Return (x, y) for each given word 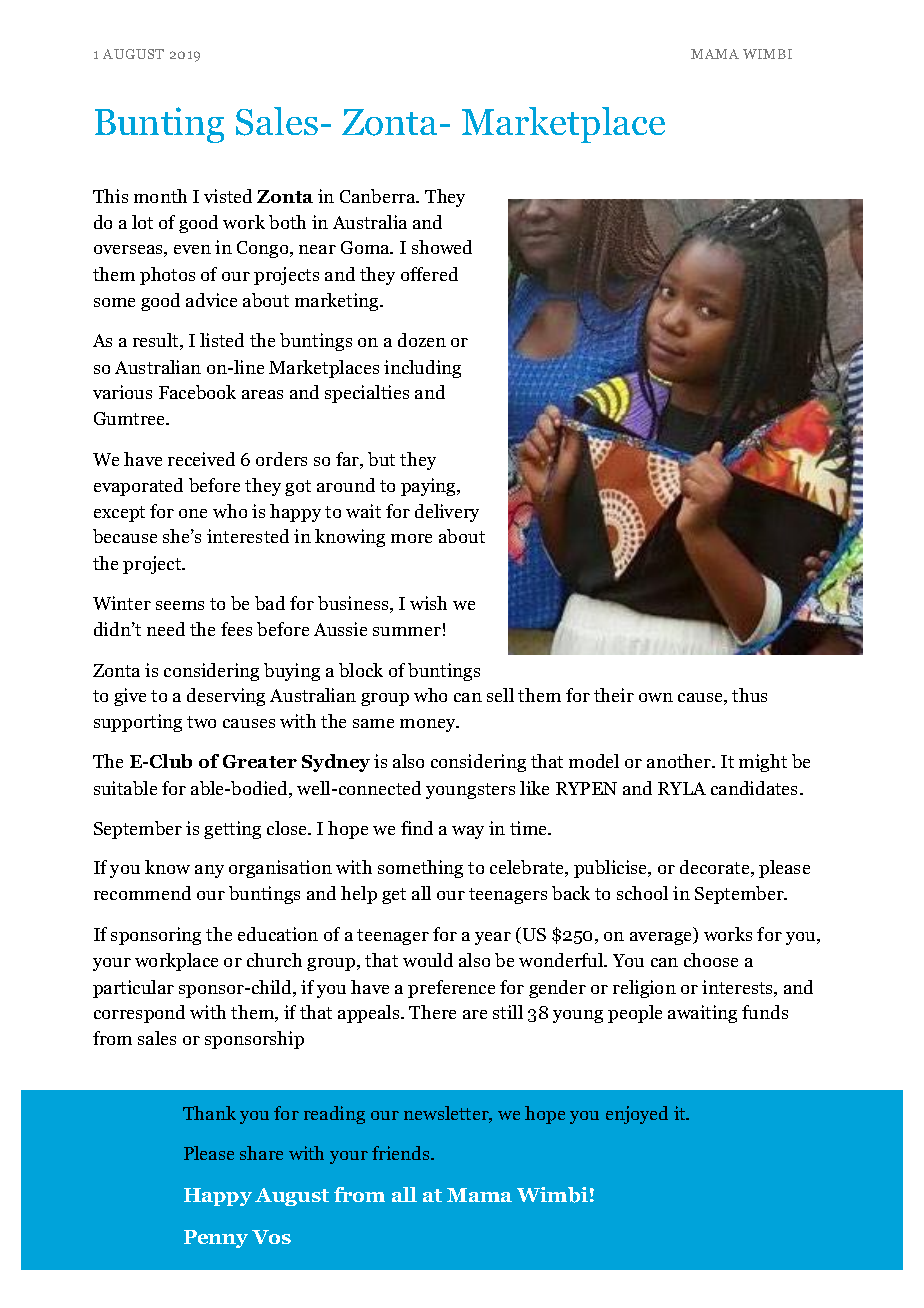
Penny (216, 1239)
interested (248, 536)
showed (442, 247)
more (411, 538)
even (192, 249)
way (468, 832)
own (656, 697)
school (642, 893)
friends (402, 1153)
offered (429, 274)
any (209, 871)
